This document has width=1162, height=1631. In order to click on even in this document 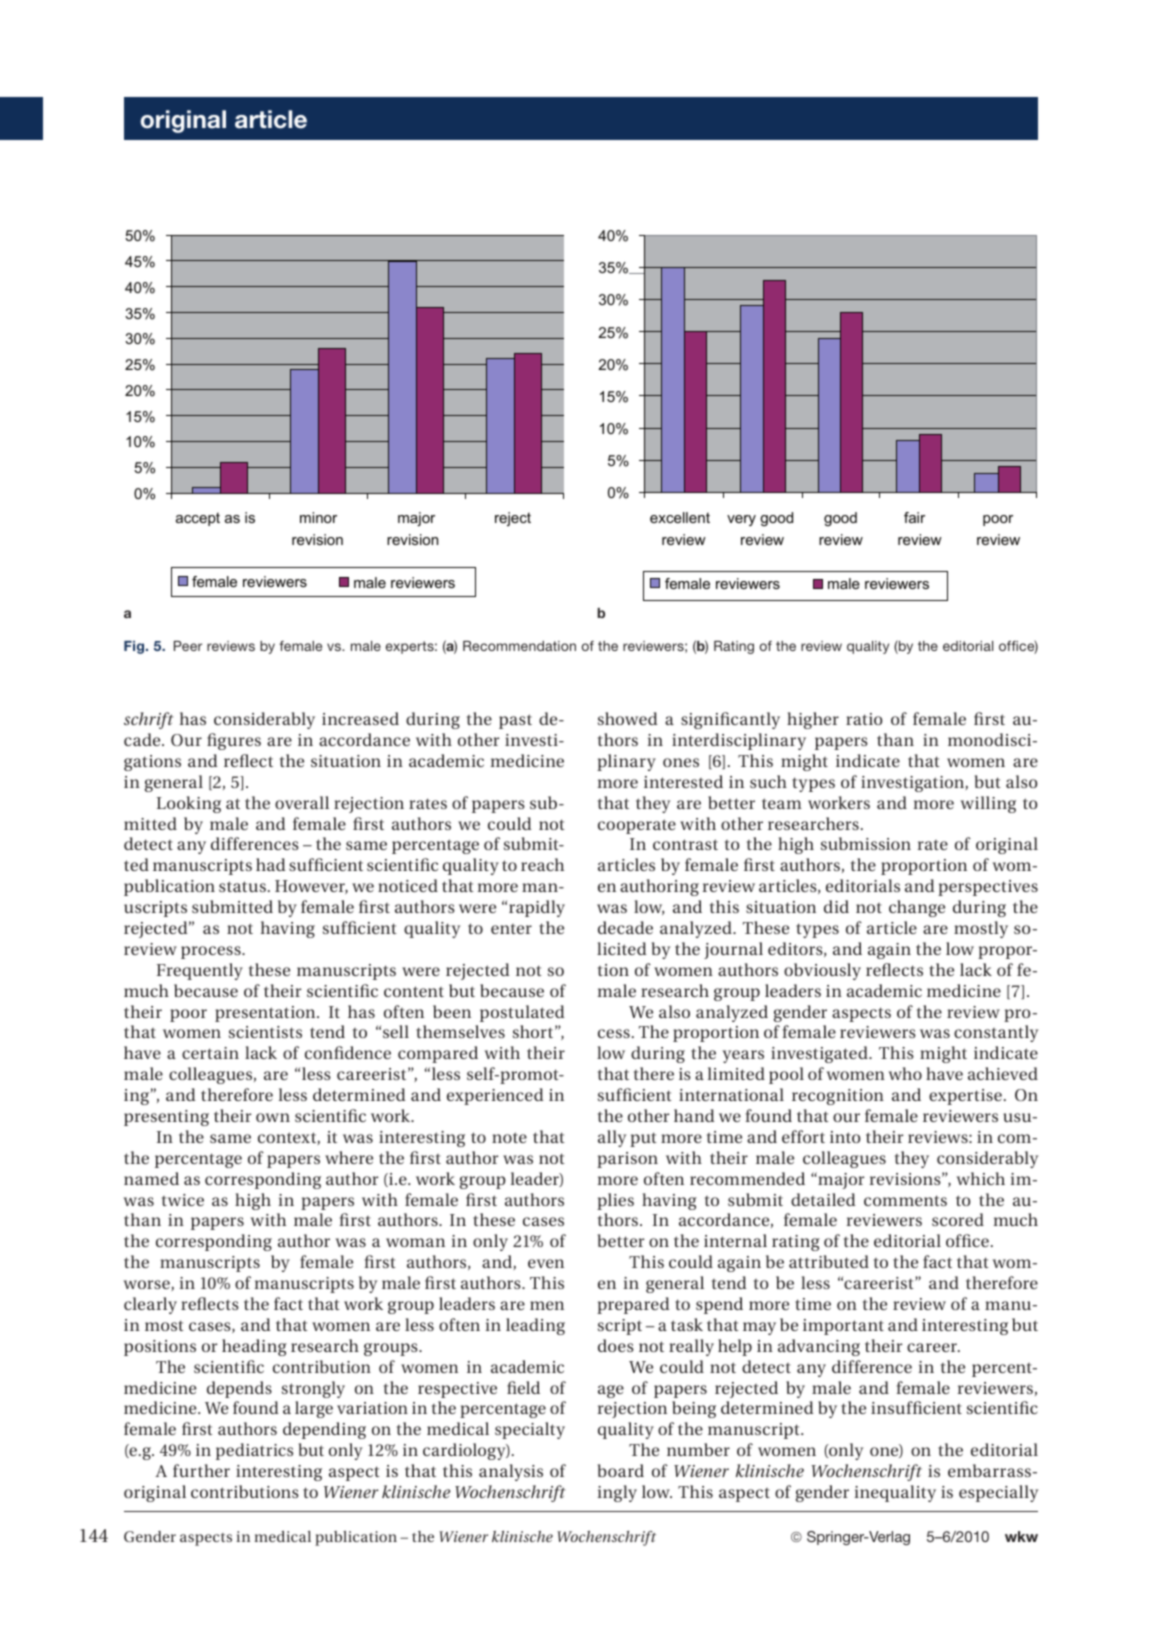, I will do `click(546, 1263)`.
